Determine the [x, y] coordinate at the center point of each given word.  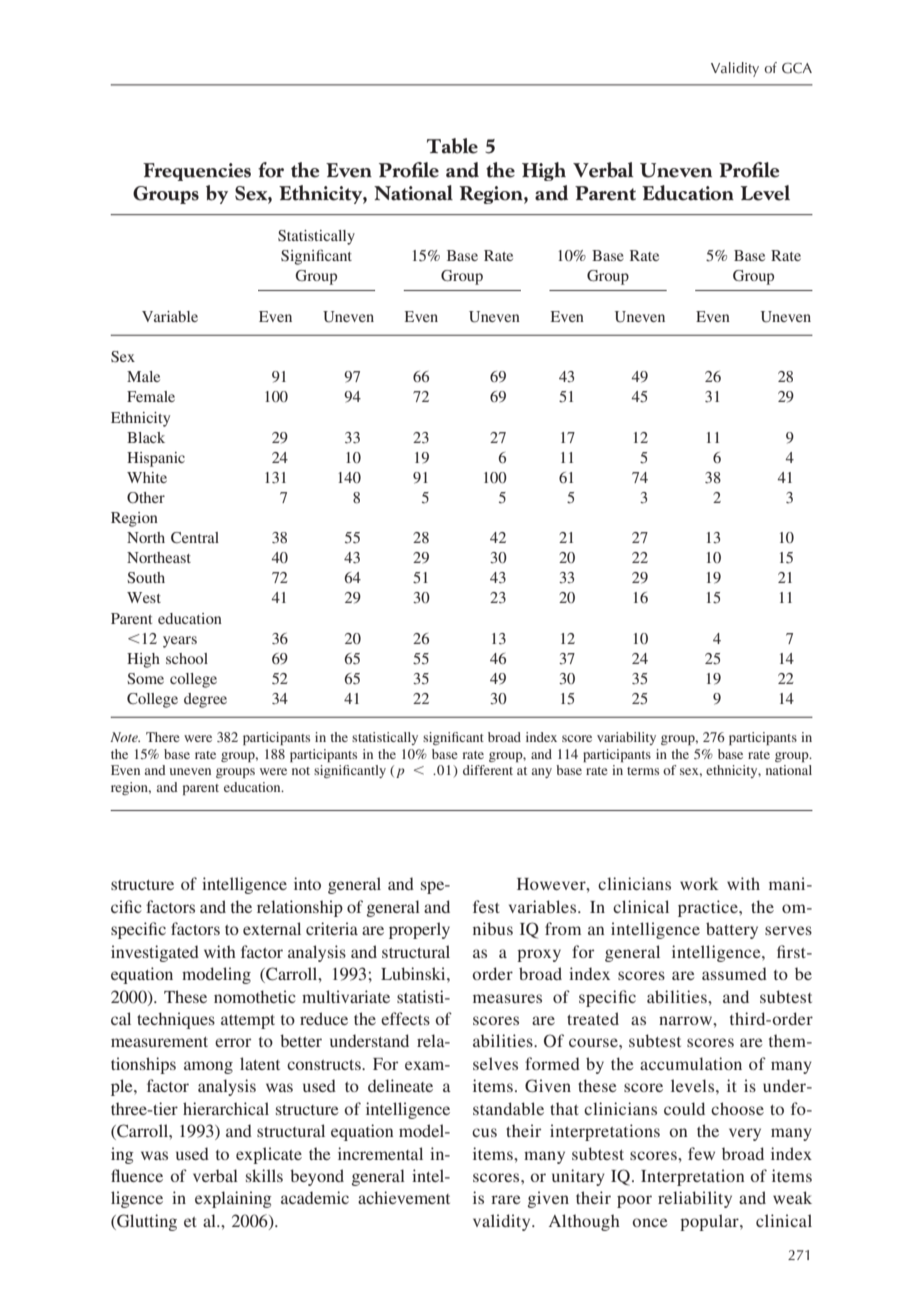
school [187, 658]
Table [452, 146]
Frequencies [197, 172]
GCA [797, 68]
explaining [233, 1199]
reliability [695, 1199]
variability [626, 738]
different [488, 770]
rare [506, 1199]
